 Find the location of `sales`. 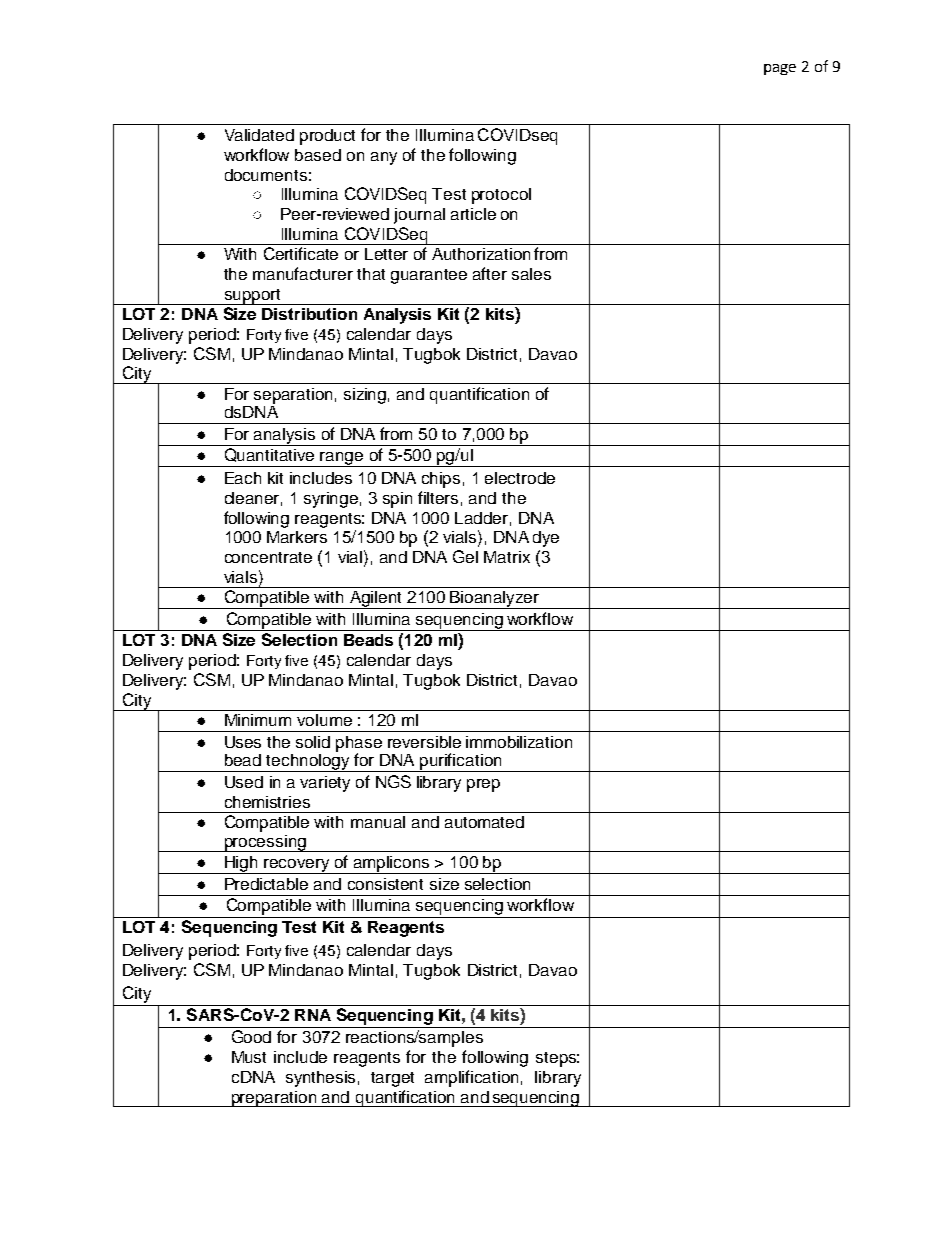

sales is located at coordinates (531, 274).
